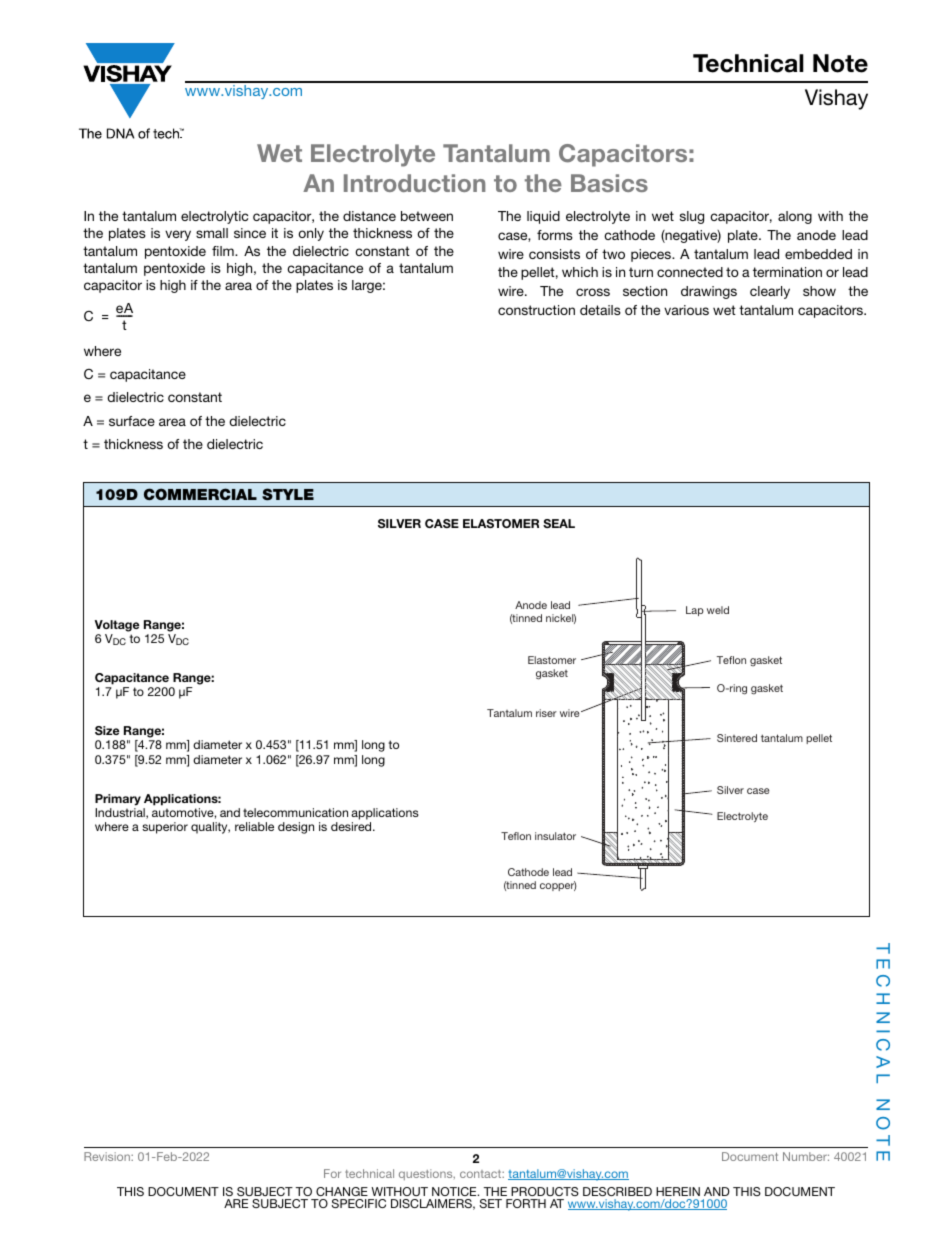  I want to click on desired, so click(352, 826).
